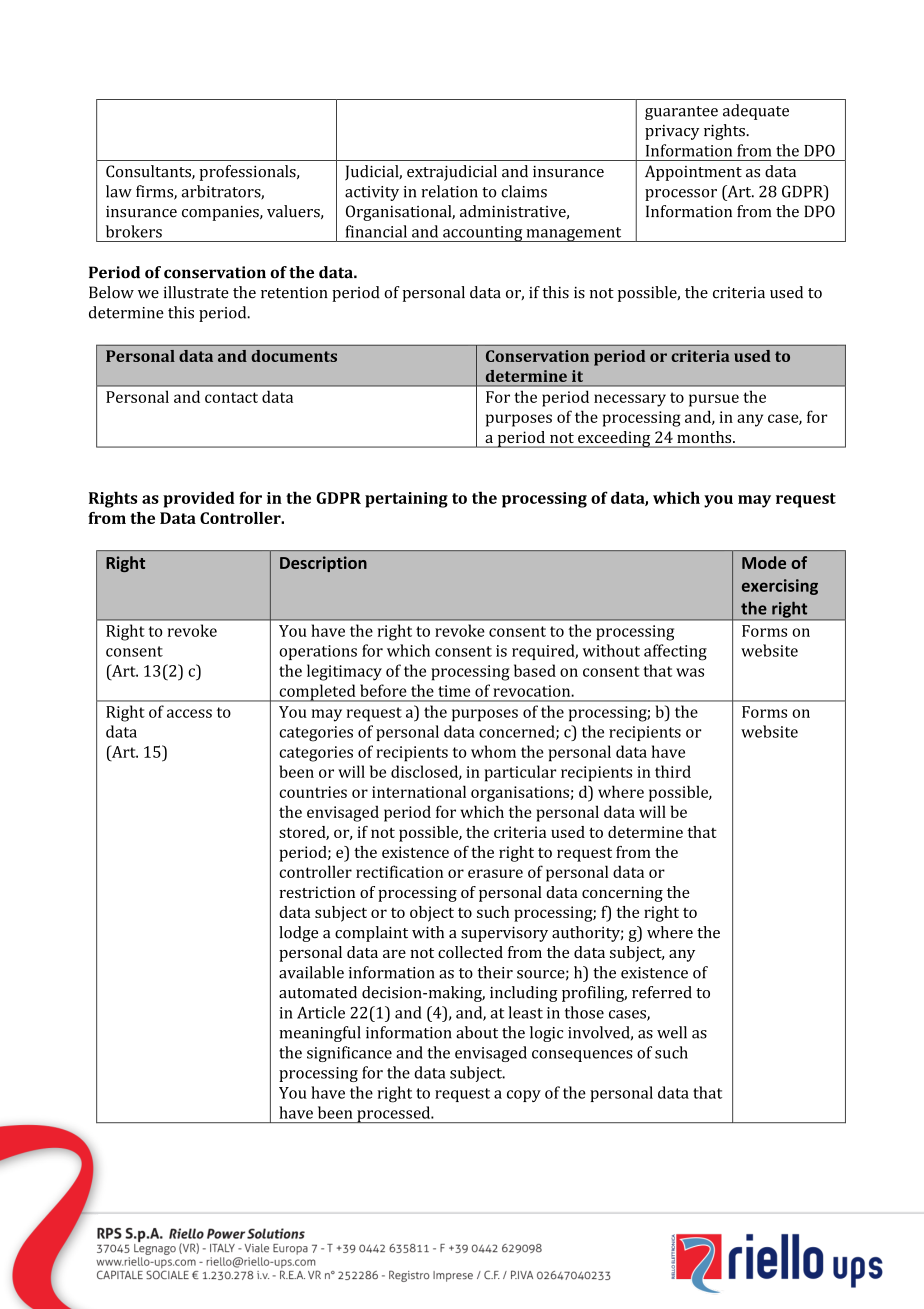 The image size is (924, 1309). I want to click on law, so click(119, 191).
